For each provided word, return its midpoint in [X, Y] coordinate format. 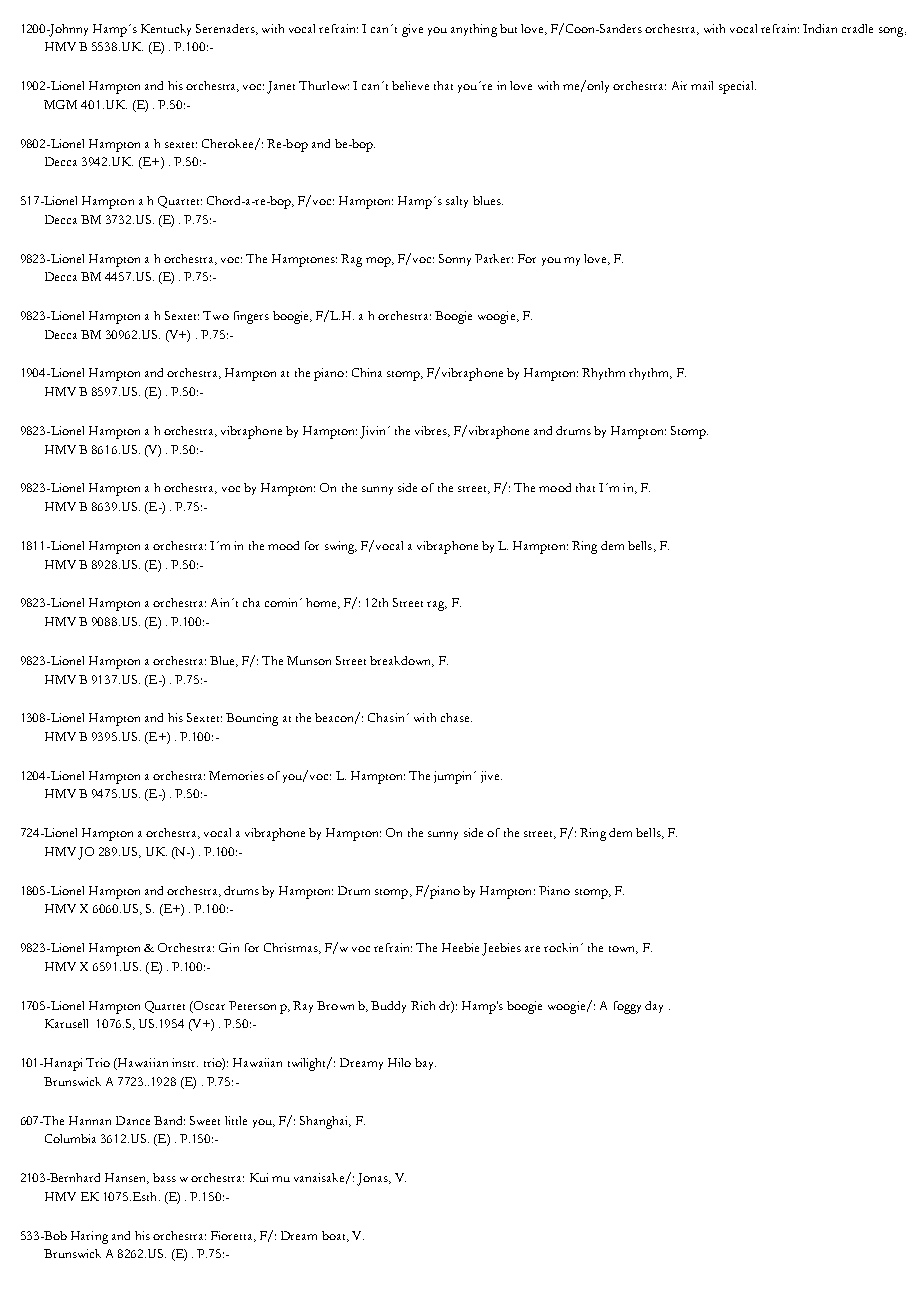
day [654, 1007]
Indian [820, 28]
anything [474, 30]
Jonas [373, 1179]
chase [456, 717]
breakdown [402, 661]
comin [283, 602]
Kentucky [166, 30]
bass [164, 1177]
